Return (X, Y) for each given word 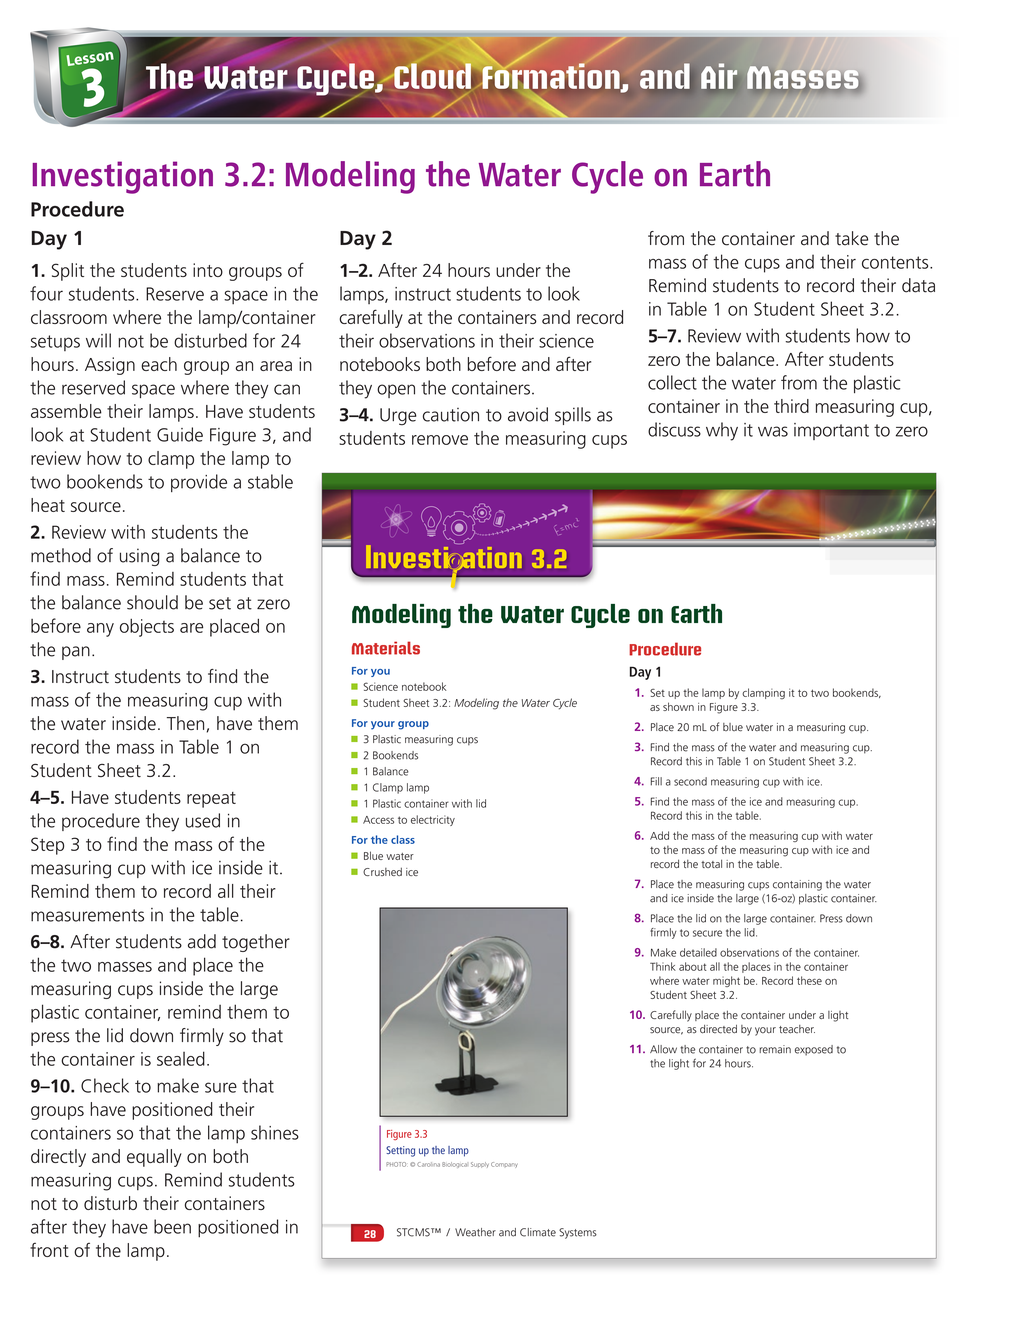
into (208, 270)
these (809, 980)
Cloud (432, 75)
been (172, 1226)
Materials (386, 648)
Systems (578, 1233)
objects (147, 628)
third (791, 406)
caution (451, 415)
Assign (110, 366)
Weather (475, 1232)
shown (678, 706)
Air (719, 76)
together (256, 943)
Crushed (382, 871)
